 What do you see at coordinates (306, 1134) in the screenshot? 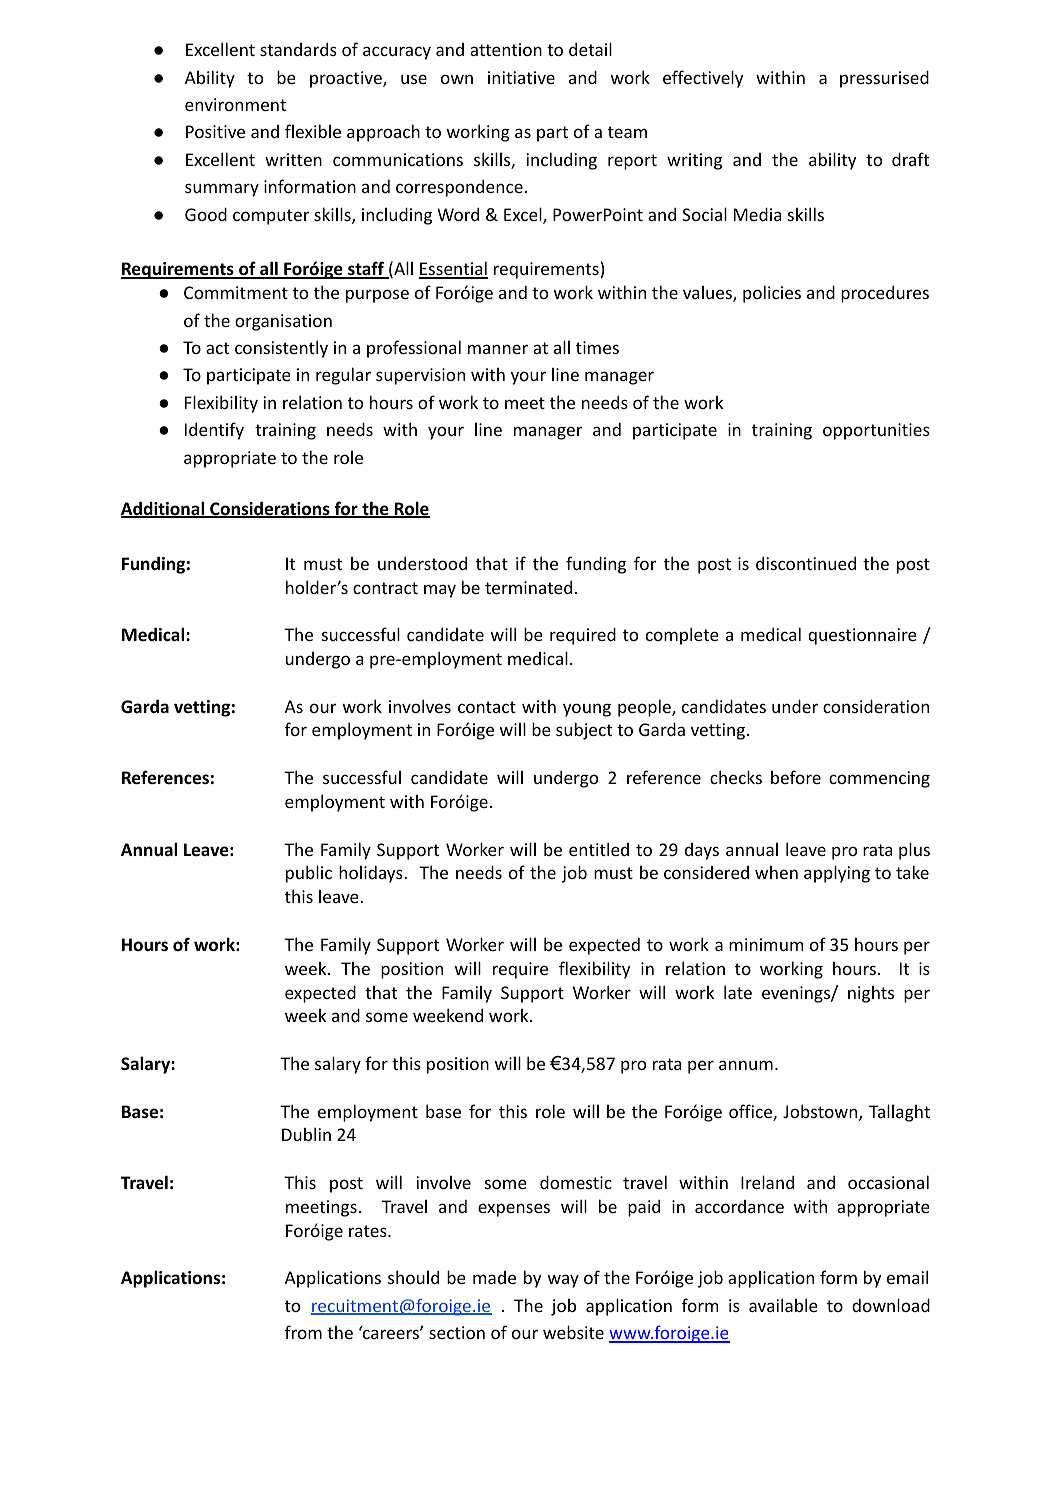
I see `Dublin` at bounding box center [306, 1134].
